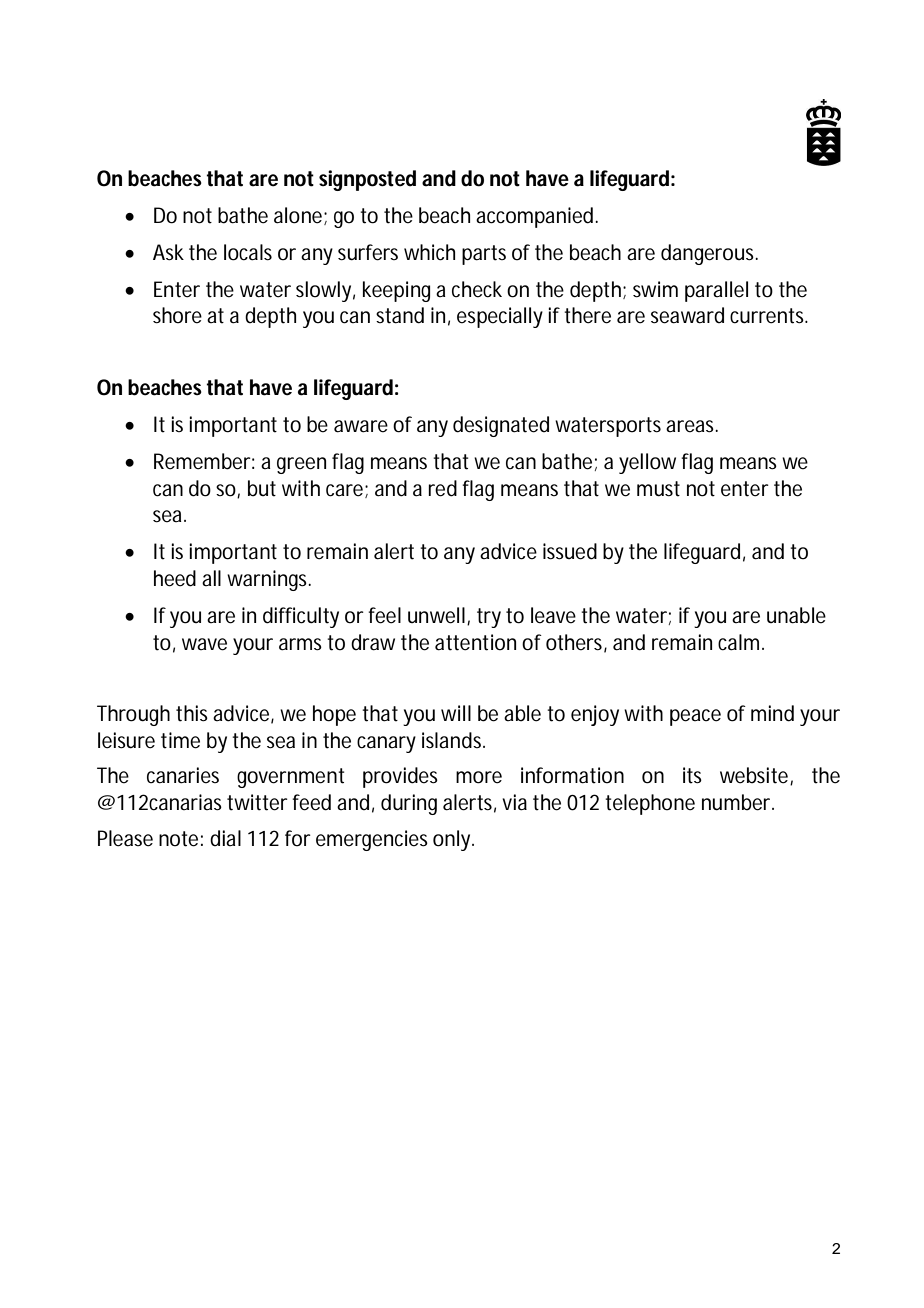  I want to click on green, so click(301, 465).
